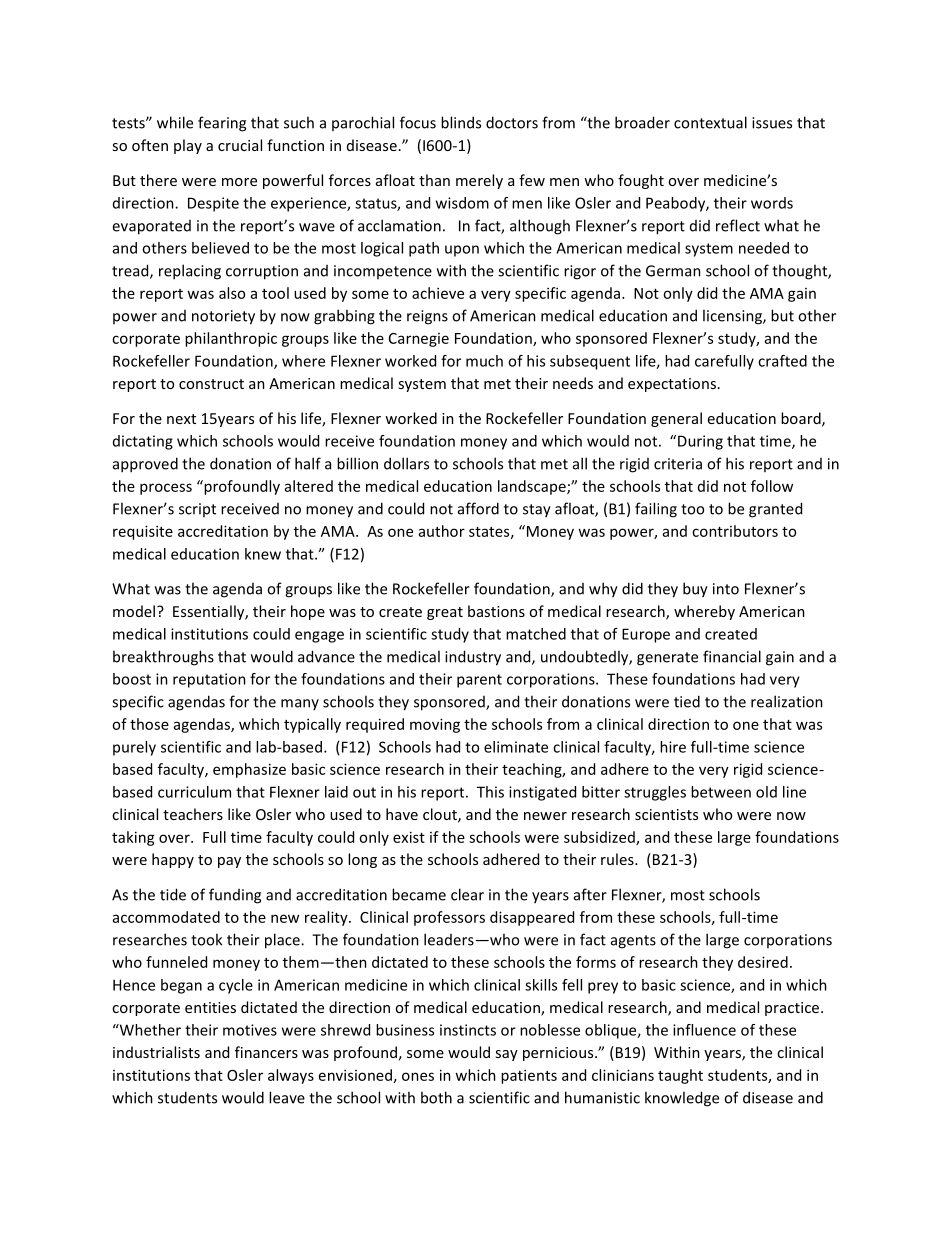  I want to click on model, so click(134, 611).
